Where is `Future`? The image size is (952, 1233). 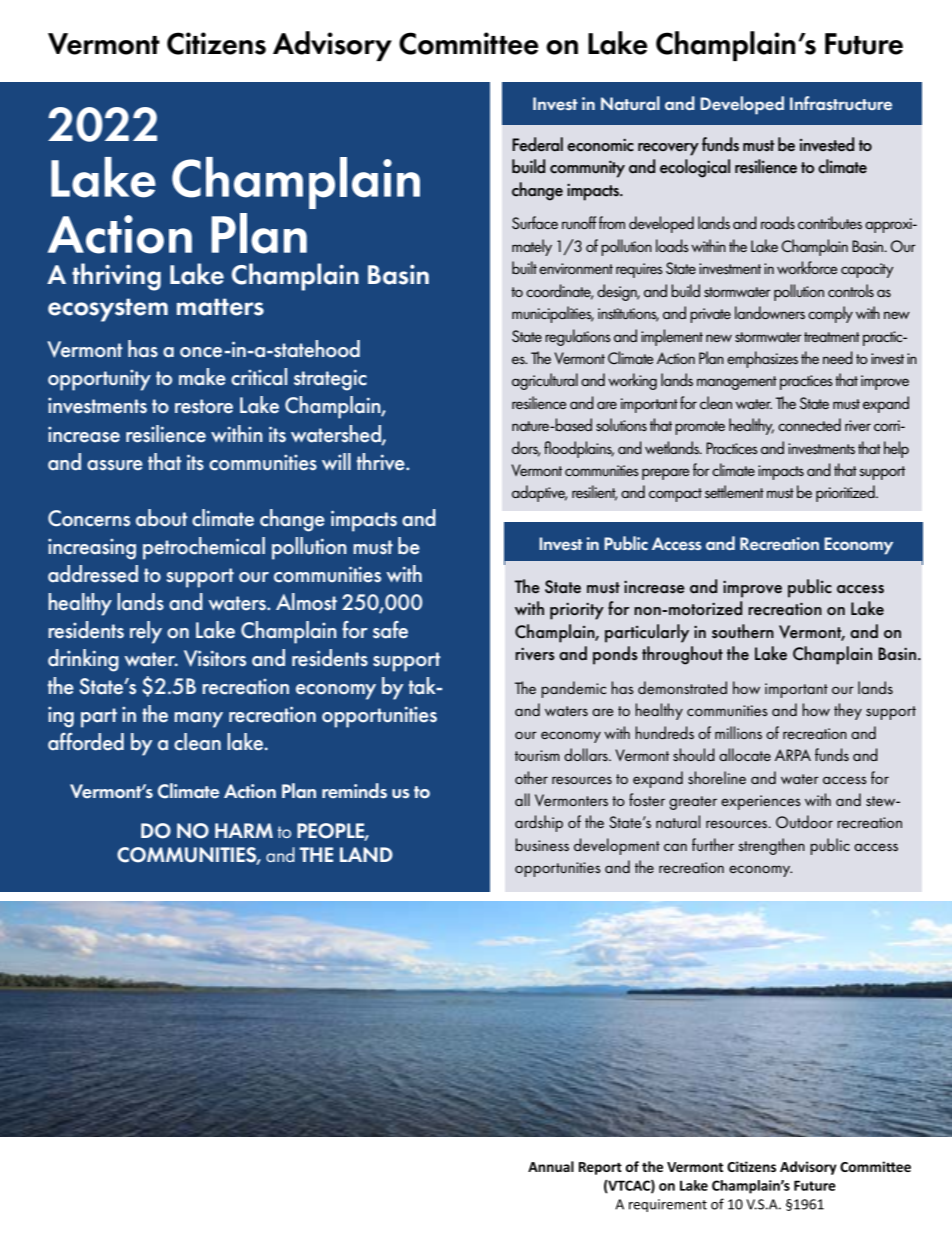
Future is located at coordinates (864, 44).
